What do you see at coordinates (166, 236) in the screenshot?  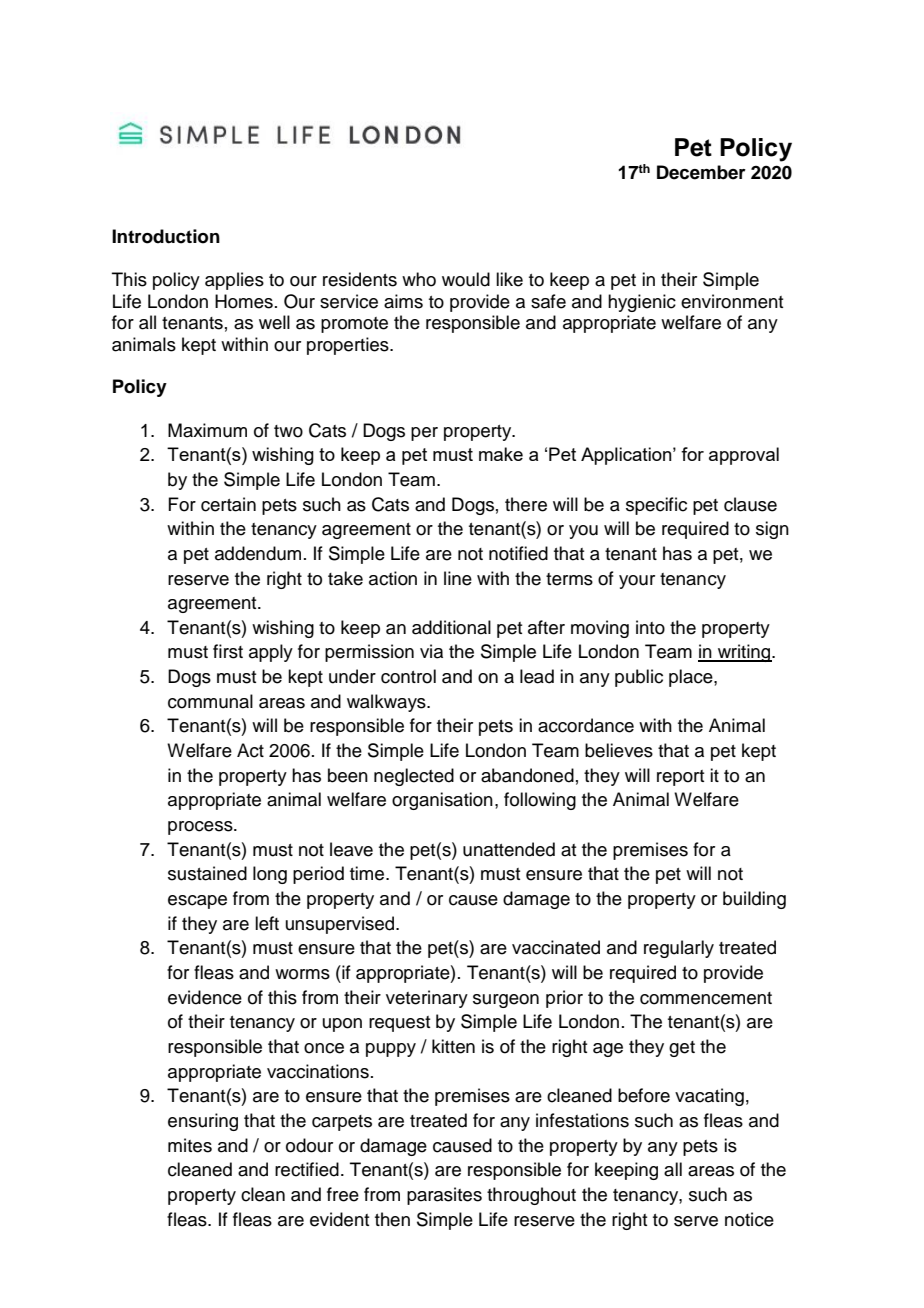 I see `Introduction` at bounding box center [166, 236].
